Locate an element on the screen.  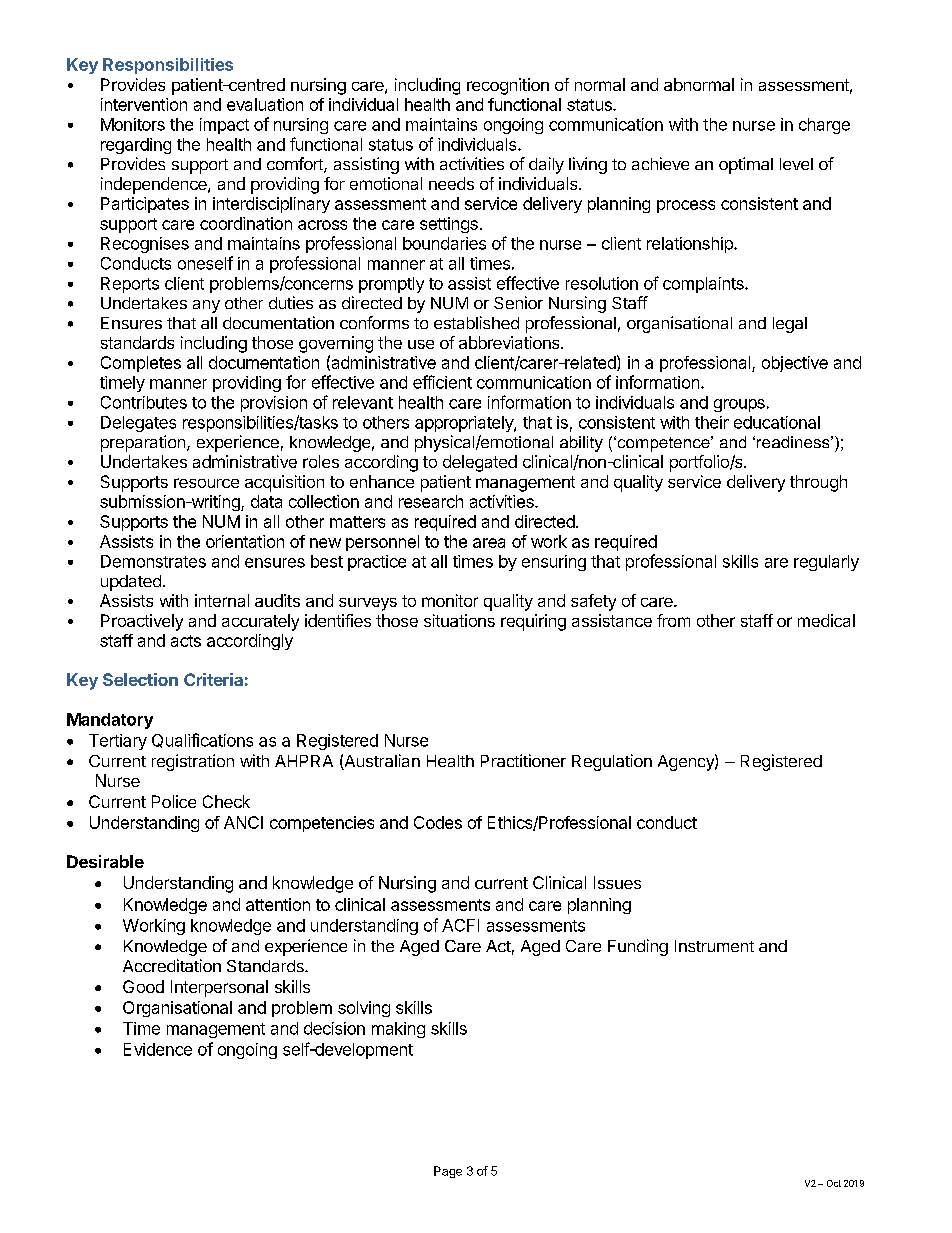
legal is located at coordinates (790, 325).
